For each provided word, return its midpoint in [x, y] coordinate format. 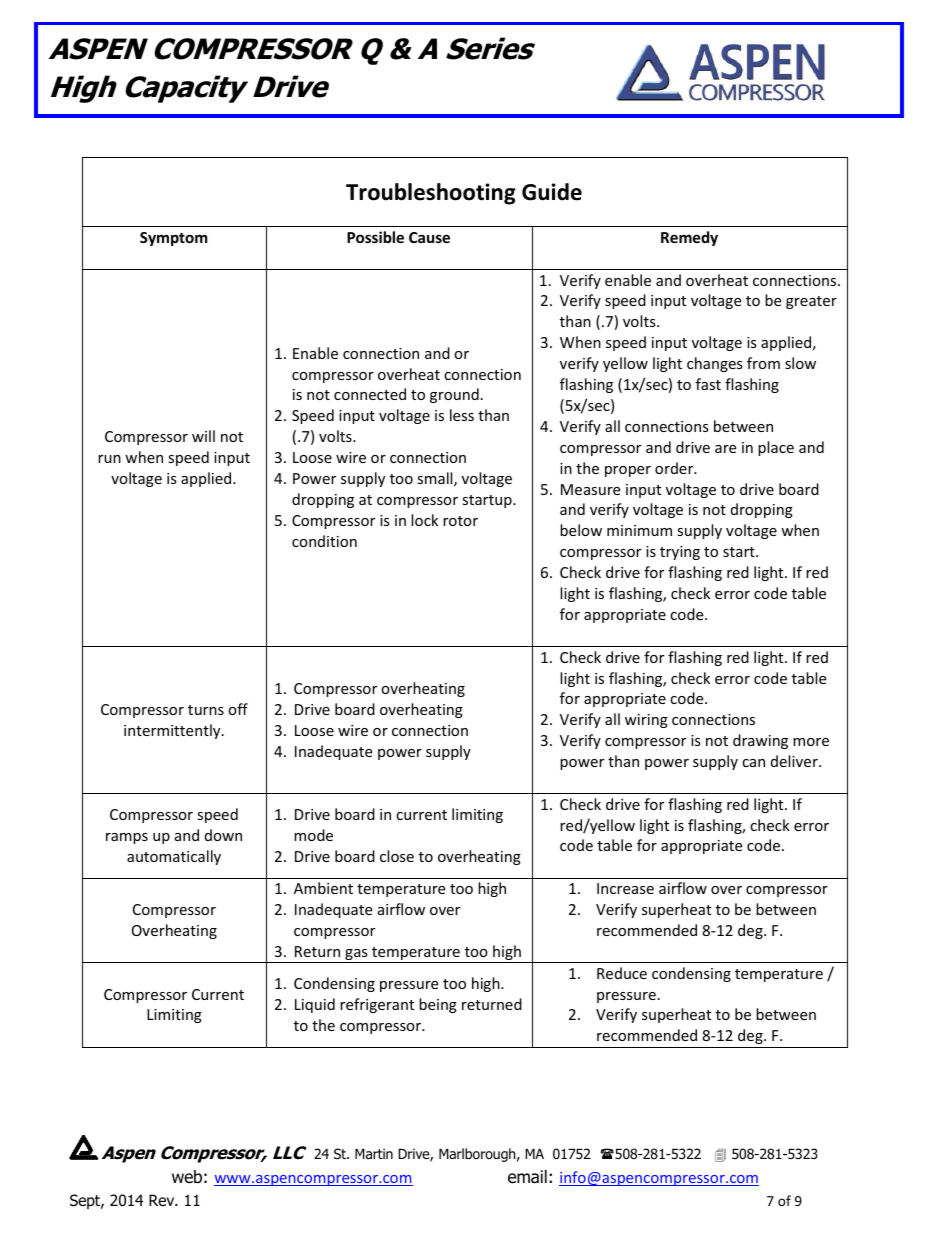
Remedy [689, 238]
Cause [429, 237]
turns [206, 710]
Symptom [174, 239]
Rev [163, 1200]
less [462, 415]
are [725, 449]
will [203, 436]
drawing [760, 741]
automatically [174, 857]
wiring [646, 721]
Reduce [622, 973]
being [438, 1005]
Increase [625, 888]
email [527, 1177]
